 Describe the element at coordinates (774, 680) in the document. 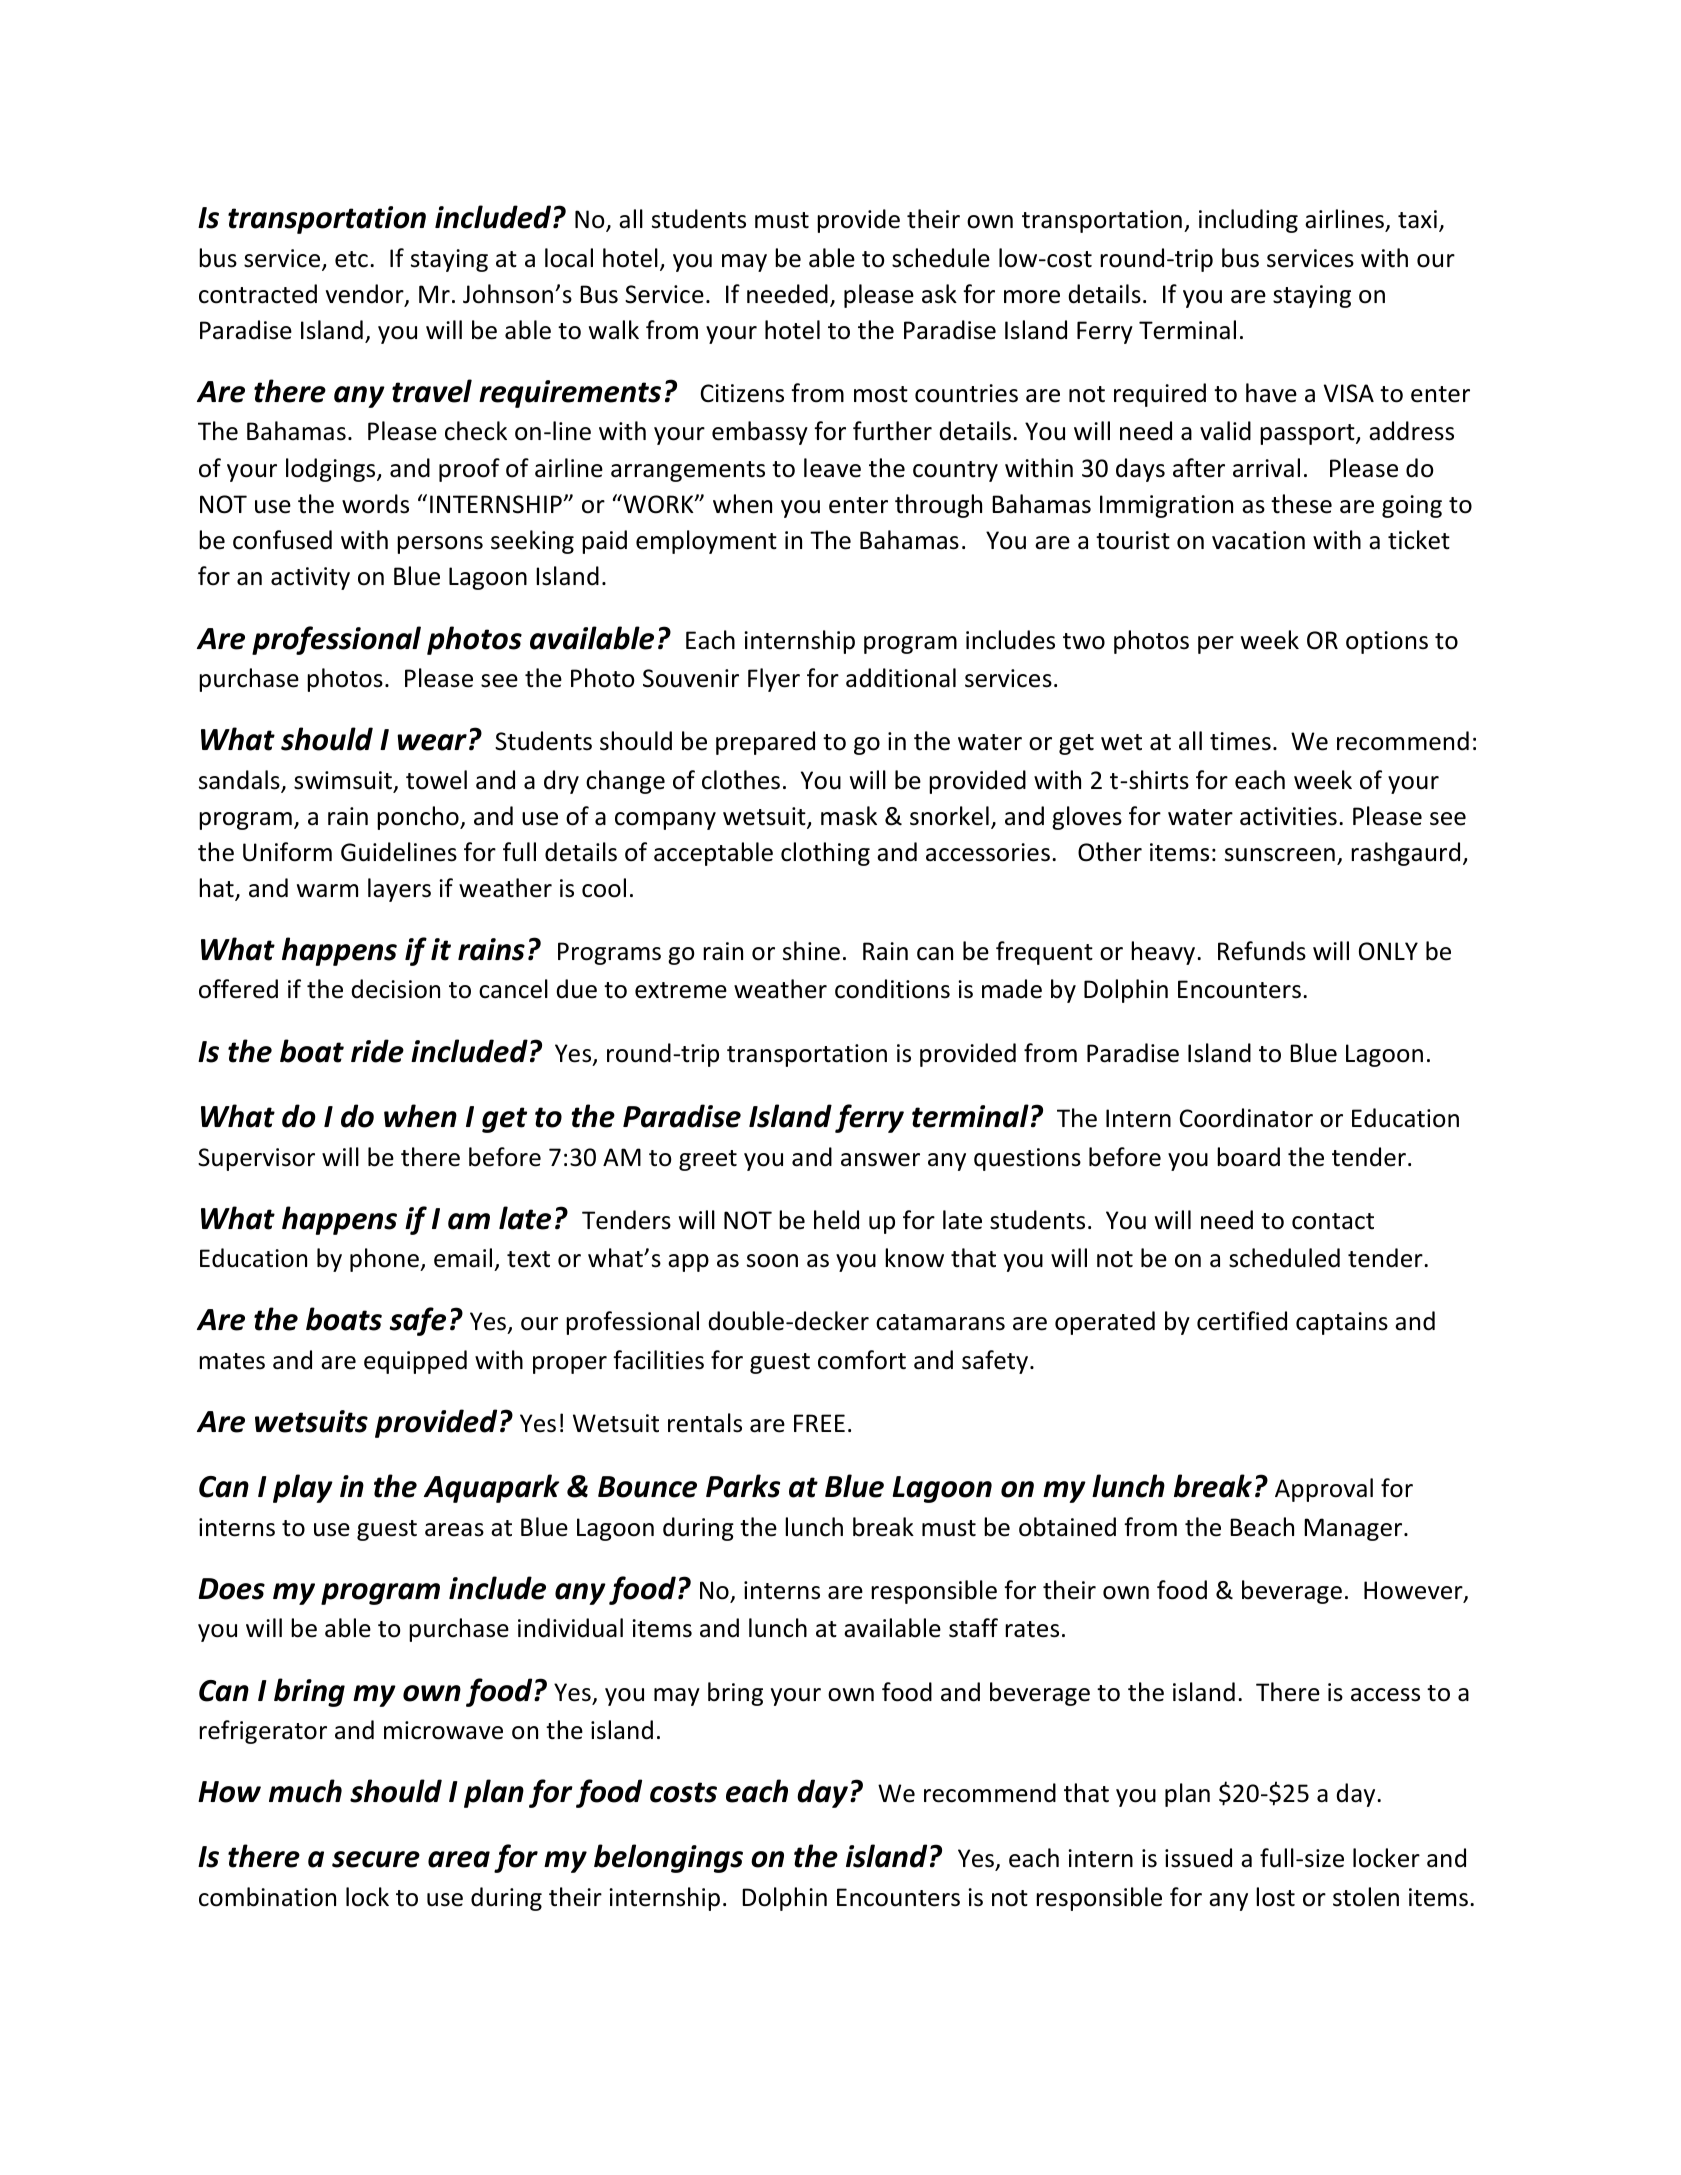

I see `Flyer` at that location.
